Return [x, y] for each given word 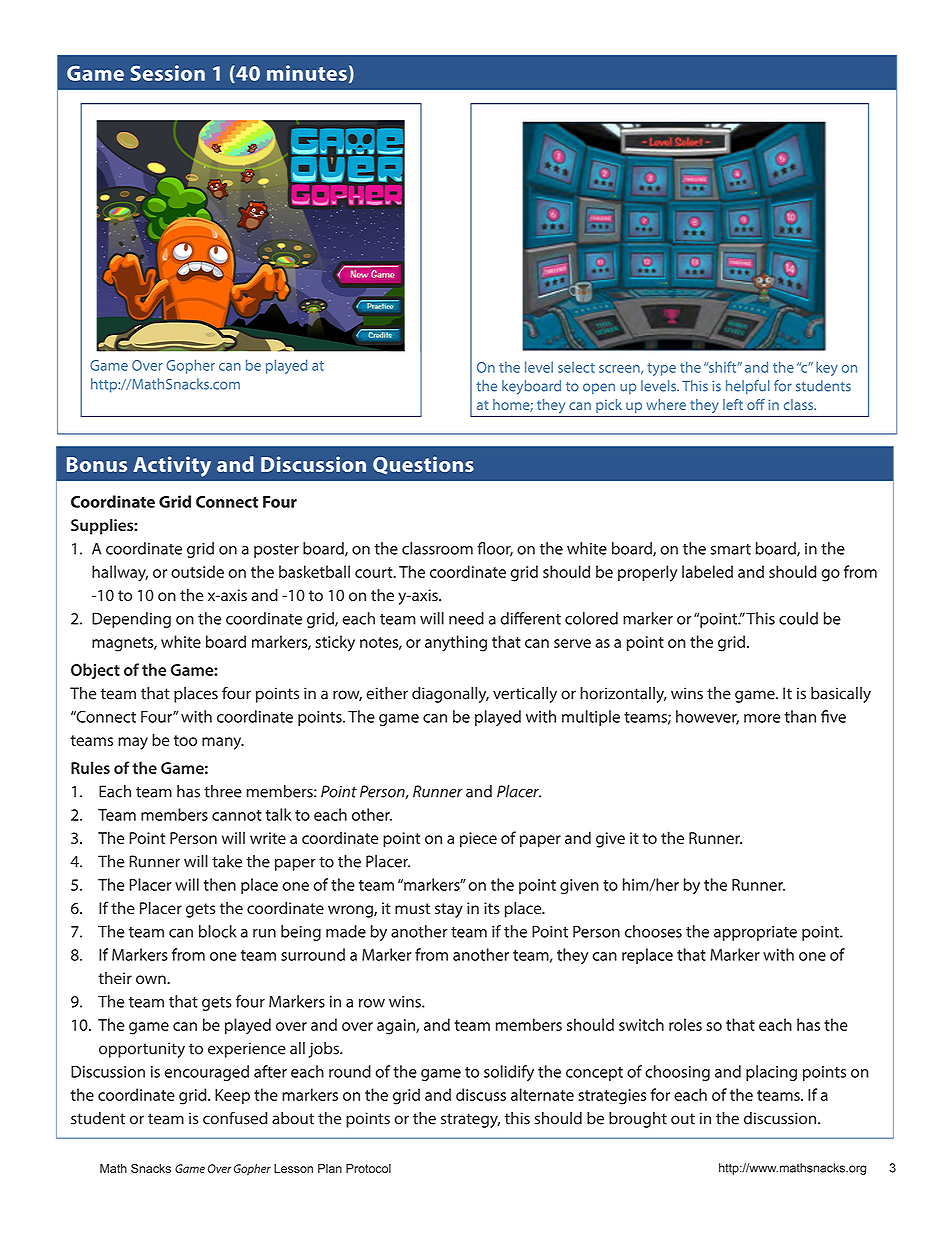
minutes [307, 73]
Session [168, 73]
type [661, 369]
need [466, 618]
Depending [131, 620]
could [798, 618]
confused [235, 1118]
